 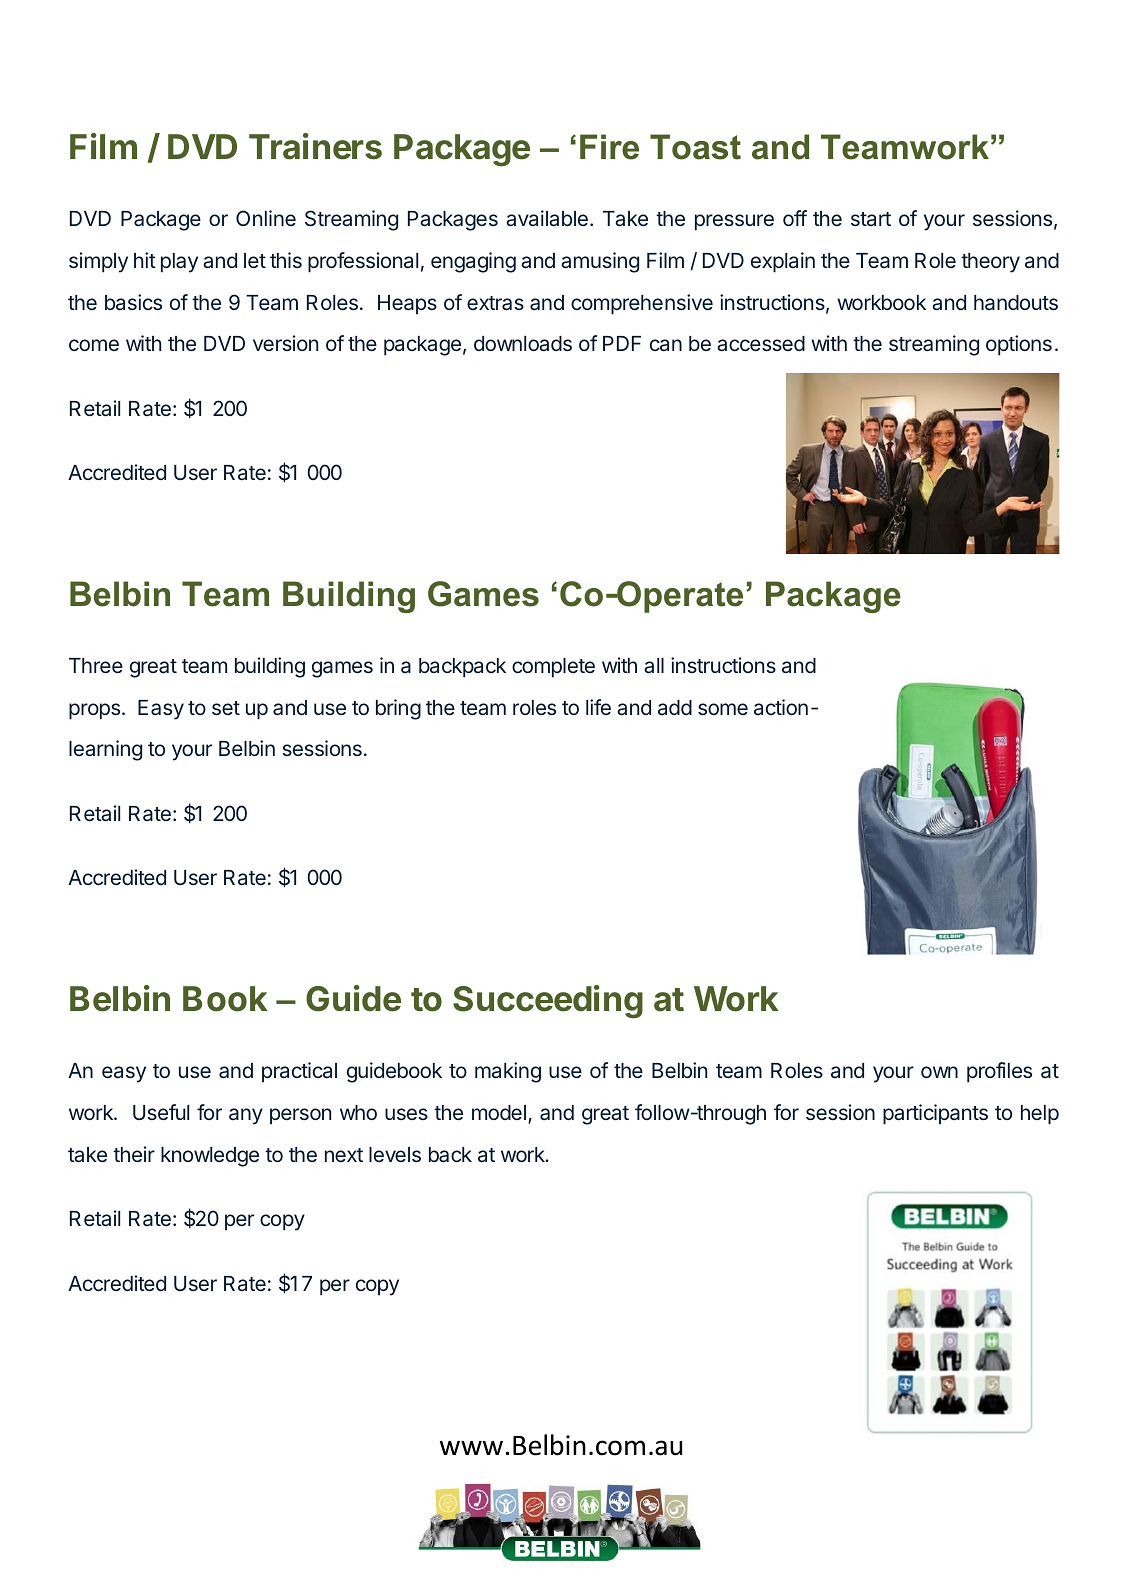 What do you see at coordinates (609, 147) in the image?
I see `Fire` at bounding box center [609, 147].
